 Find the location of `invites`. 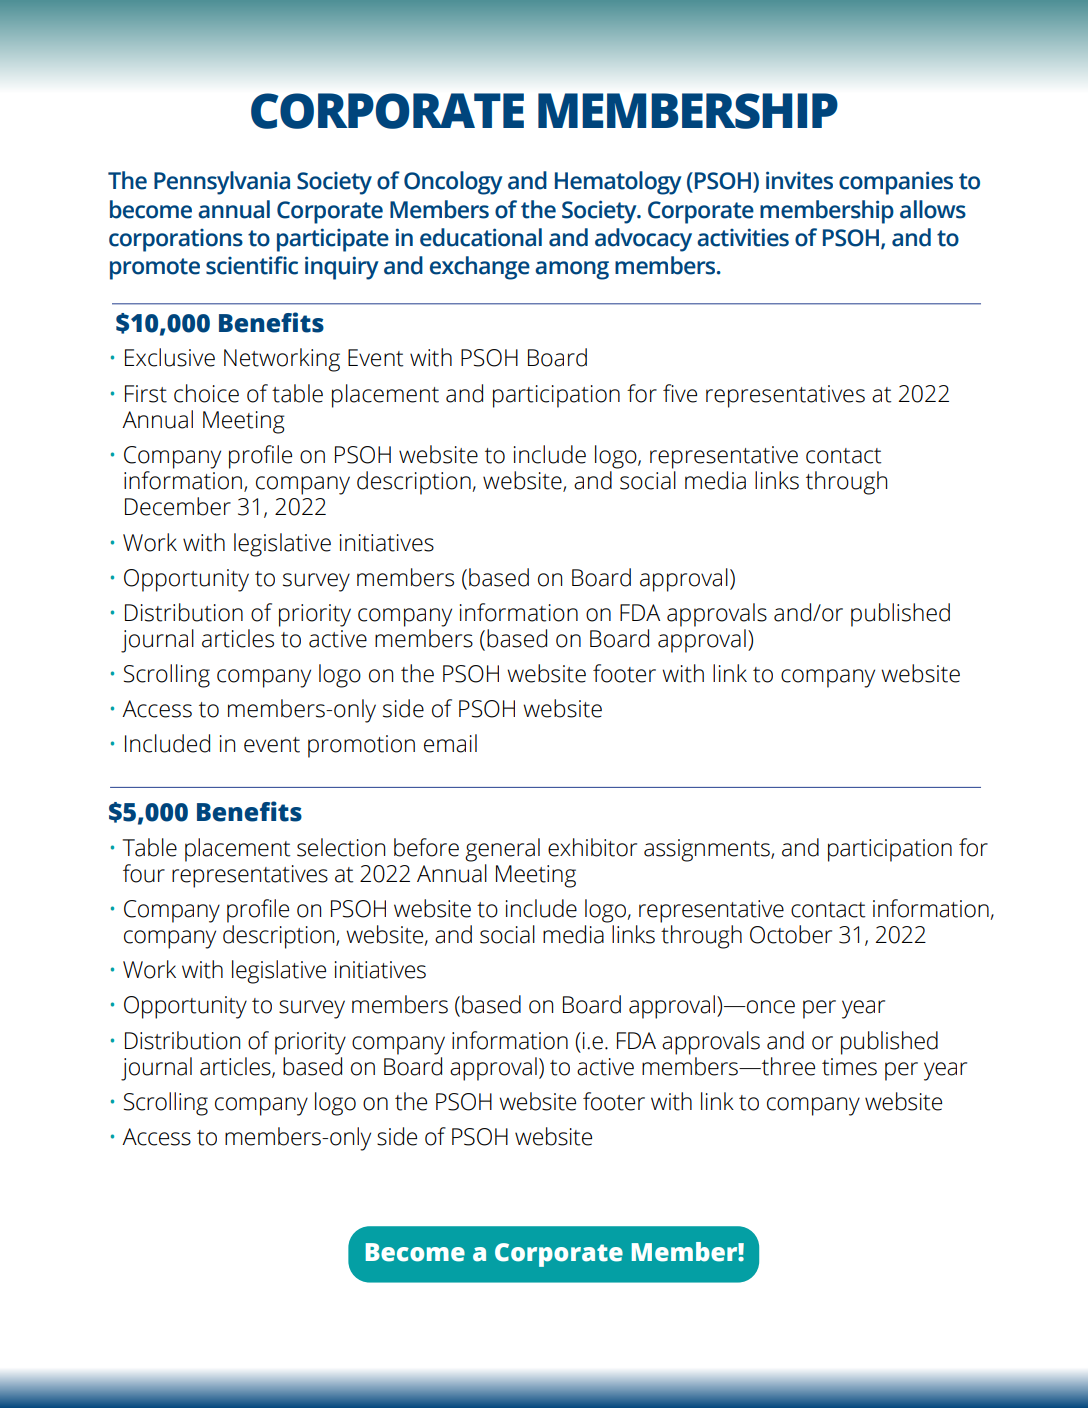

invites is located at coordinates (799, 180).
